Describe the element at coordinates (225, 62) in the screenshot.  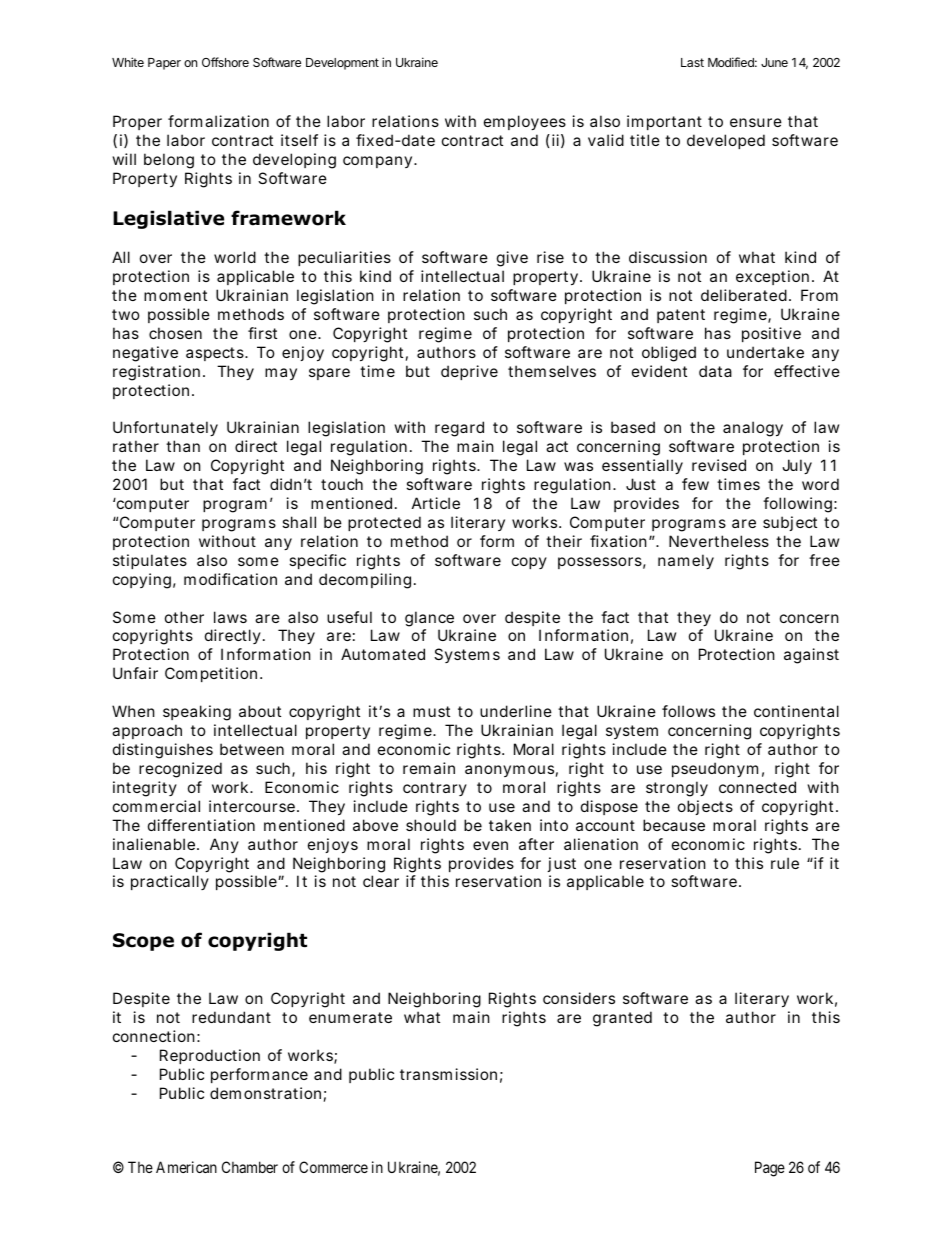
I see `Offshore` at that location.
